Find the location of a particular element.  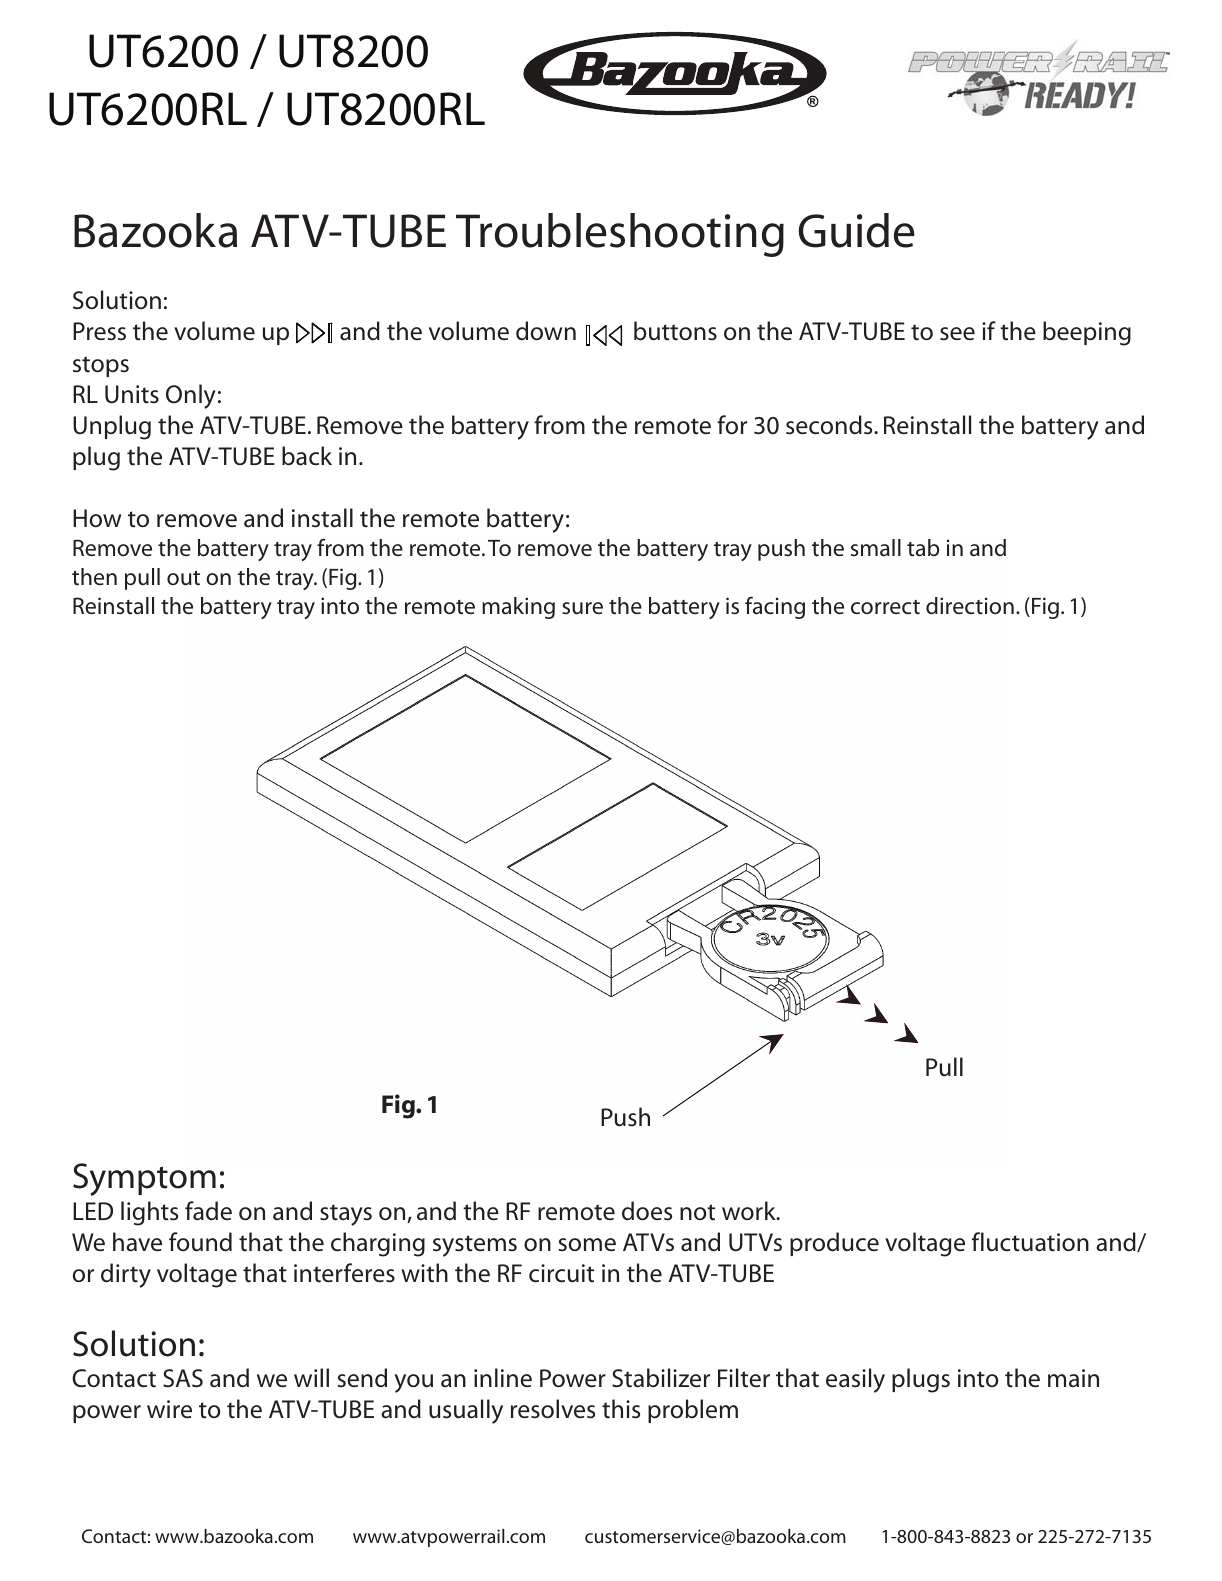

fluctuation is located at coordinates (1030, 1242).
